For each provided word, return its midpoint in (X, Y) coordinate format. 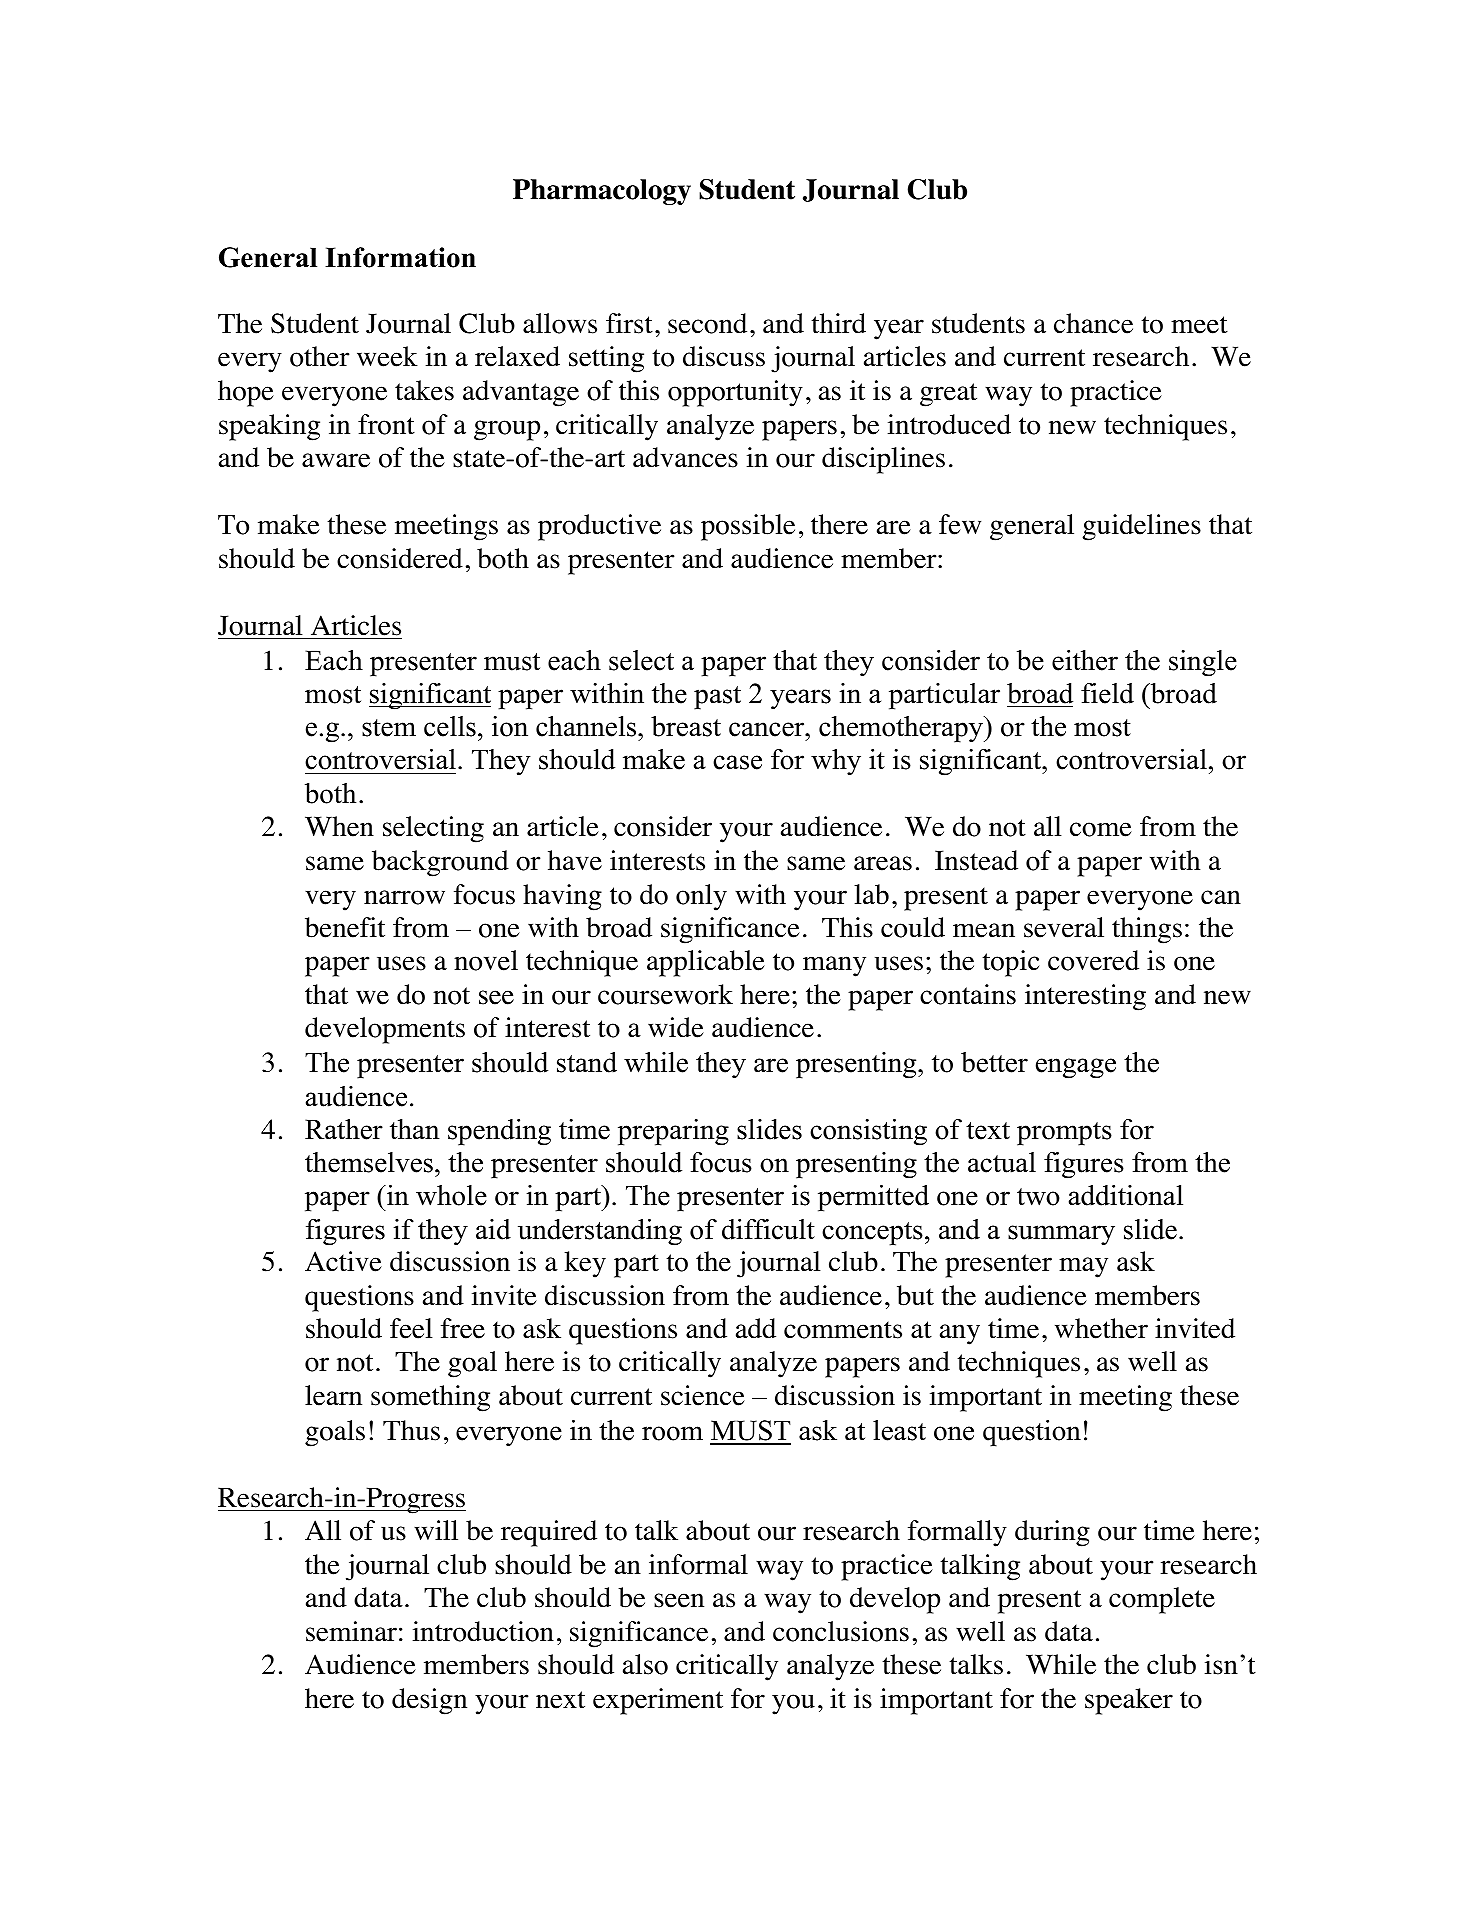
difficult (768, 1229)
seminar (351, 1631)
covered (1093, 960)
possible (748, 527)
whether (1101, 1328)
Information (400, 257)
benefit (345, 927)
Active (343, 1261)
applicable (706, 963)
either (1085, 660)
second (707, 323)
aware (336, 460)
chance (1093, 323)
